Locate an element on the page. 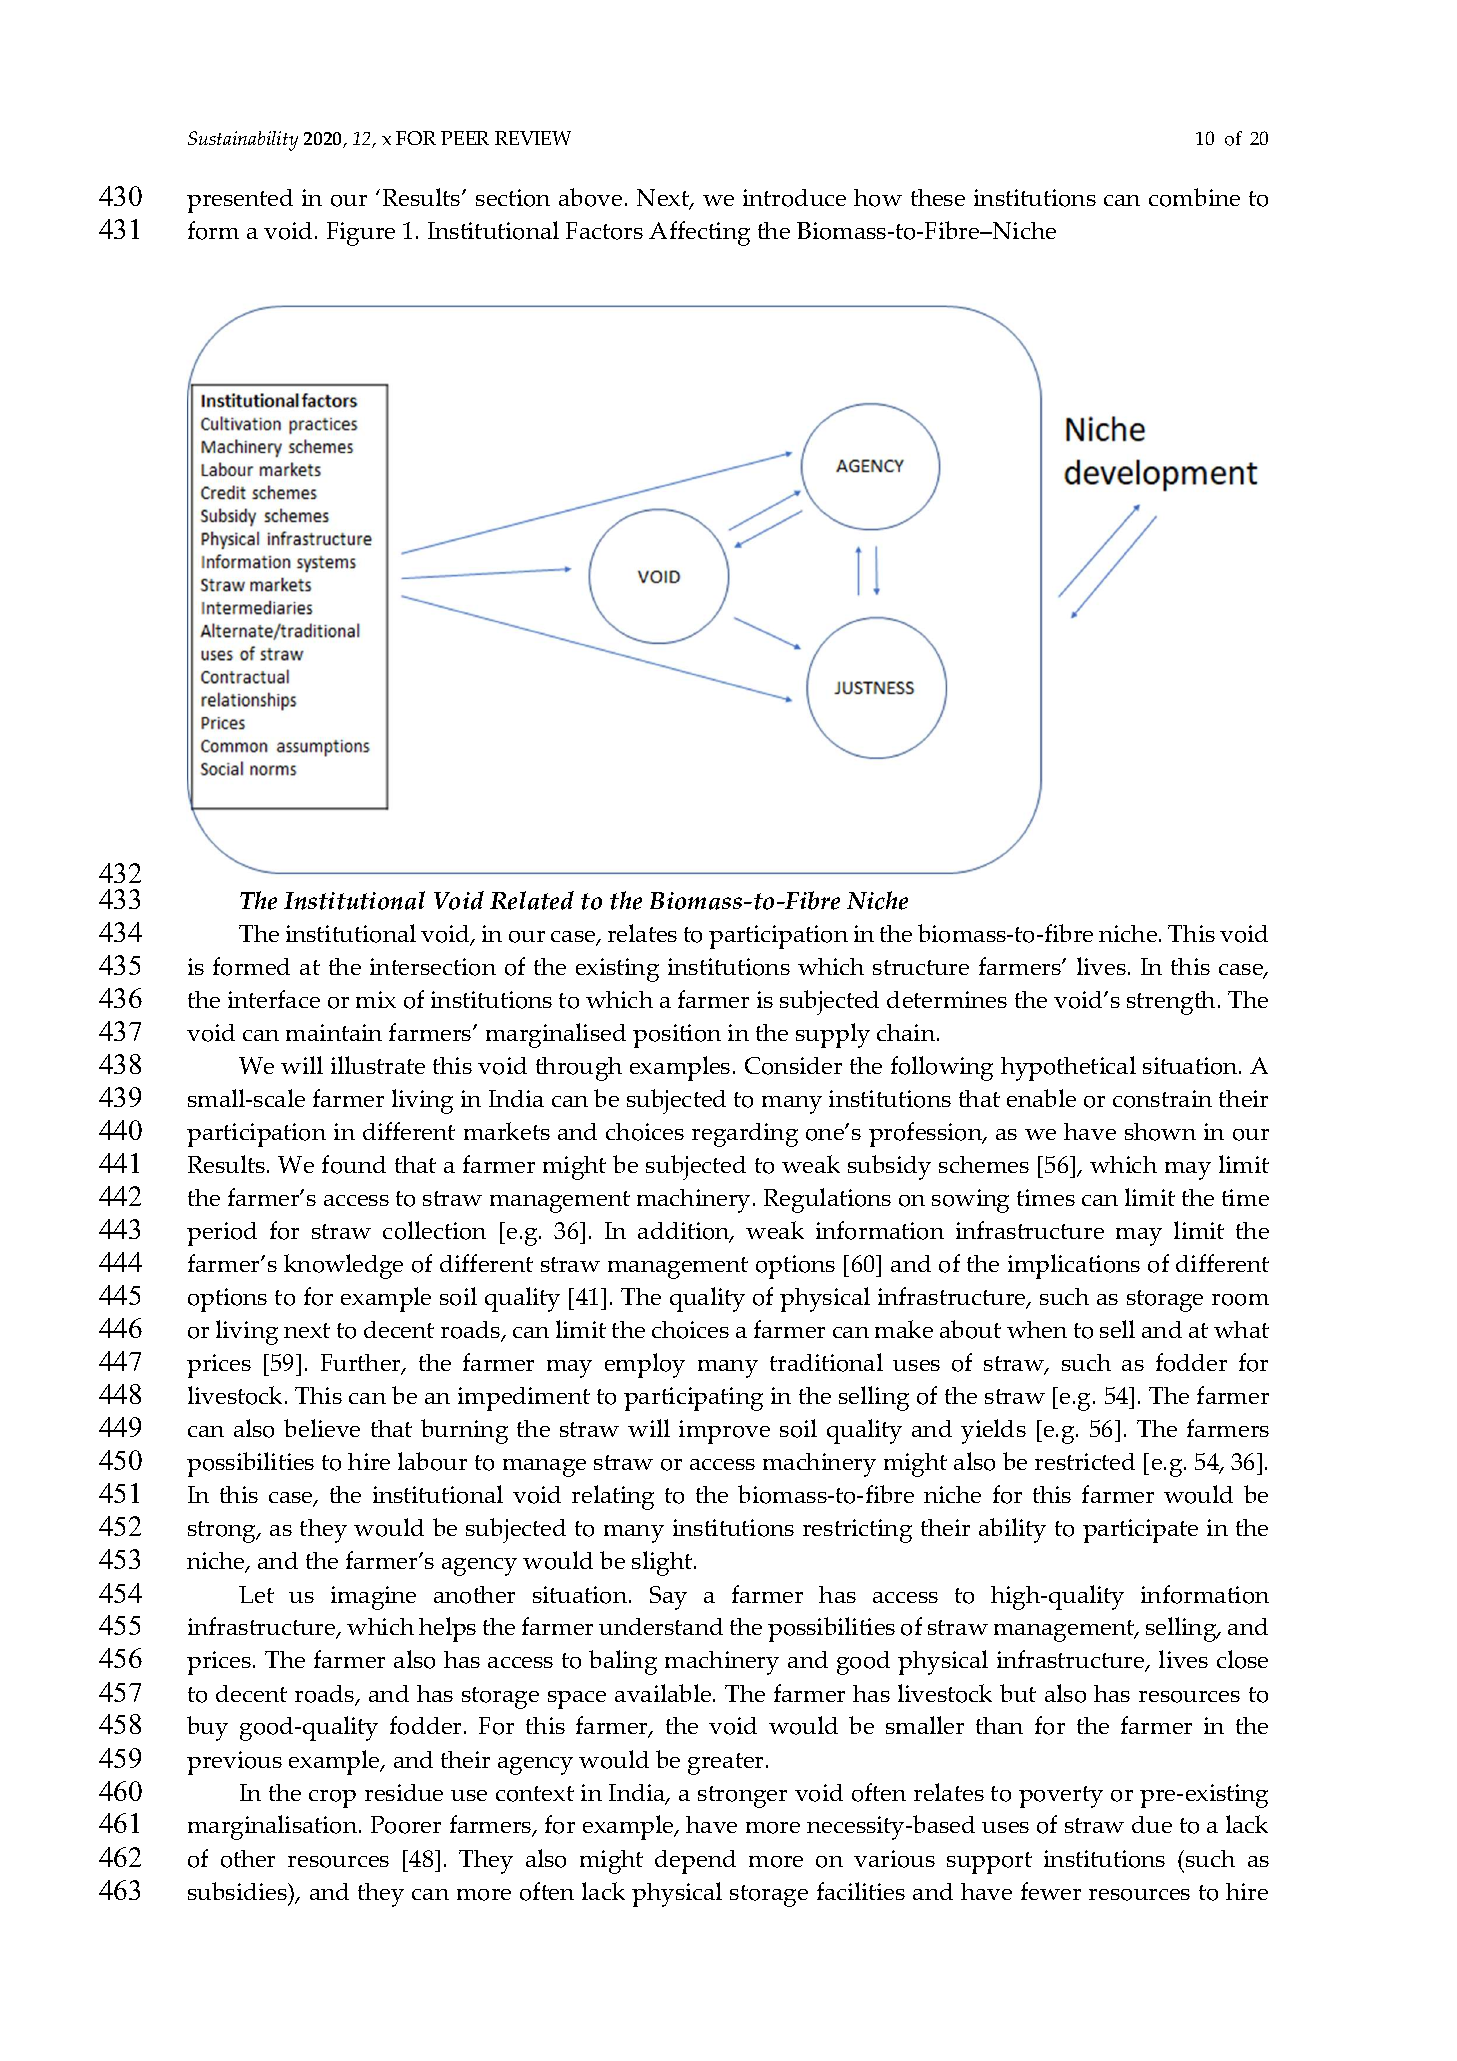 The image size is (1457, 2061). combine is located at coordinates (1194, 197).
